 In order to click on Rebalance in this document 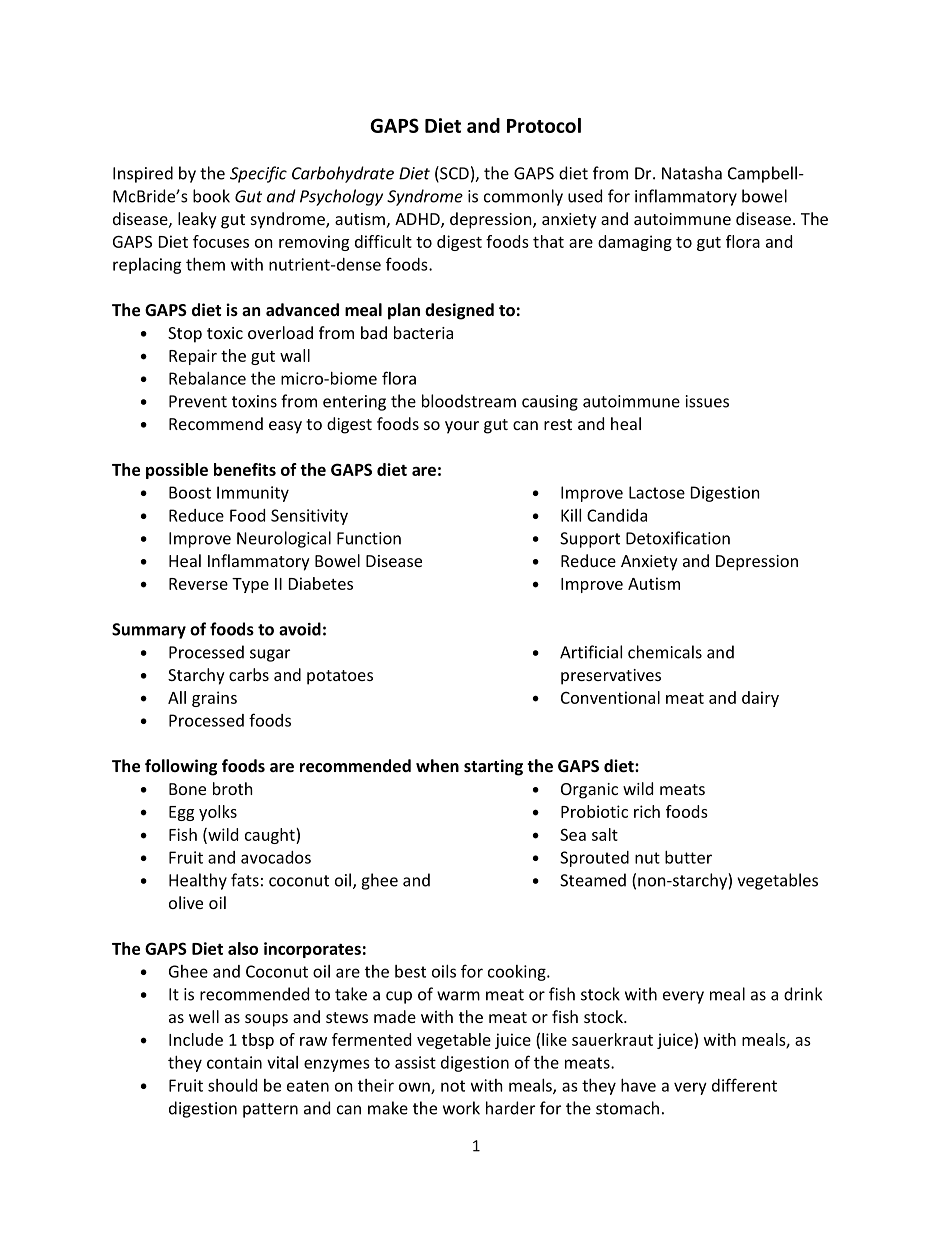, I will do `click(207, 378)`.
